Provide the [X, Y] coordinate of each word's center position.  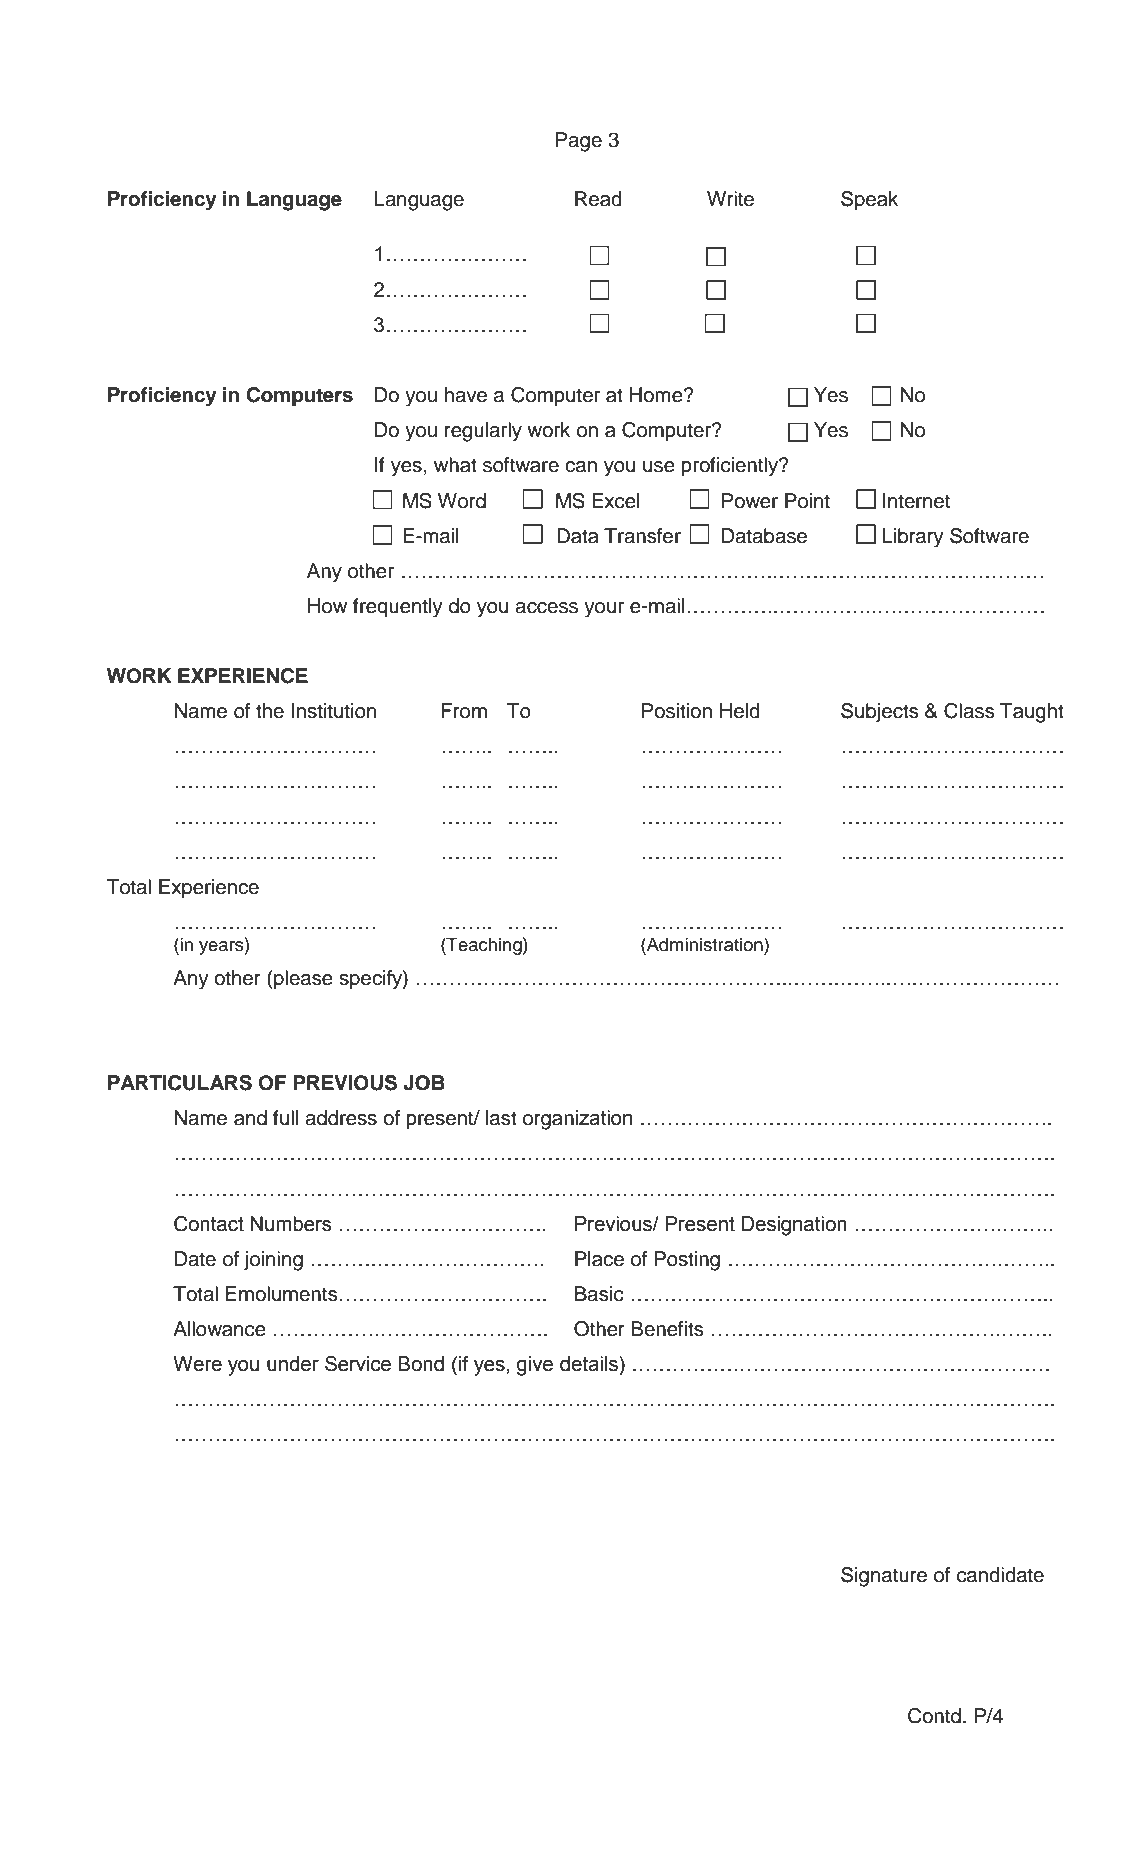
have [466, 395]
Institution [333, 711]
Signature [884, 1577]
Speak [869, 201]
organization [577, 1120]
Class [969, 711]
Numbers [291, 1224]
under [293, 1364]
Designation [794, 1226]
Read [598, 199]
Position [677, 711]
